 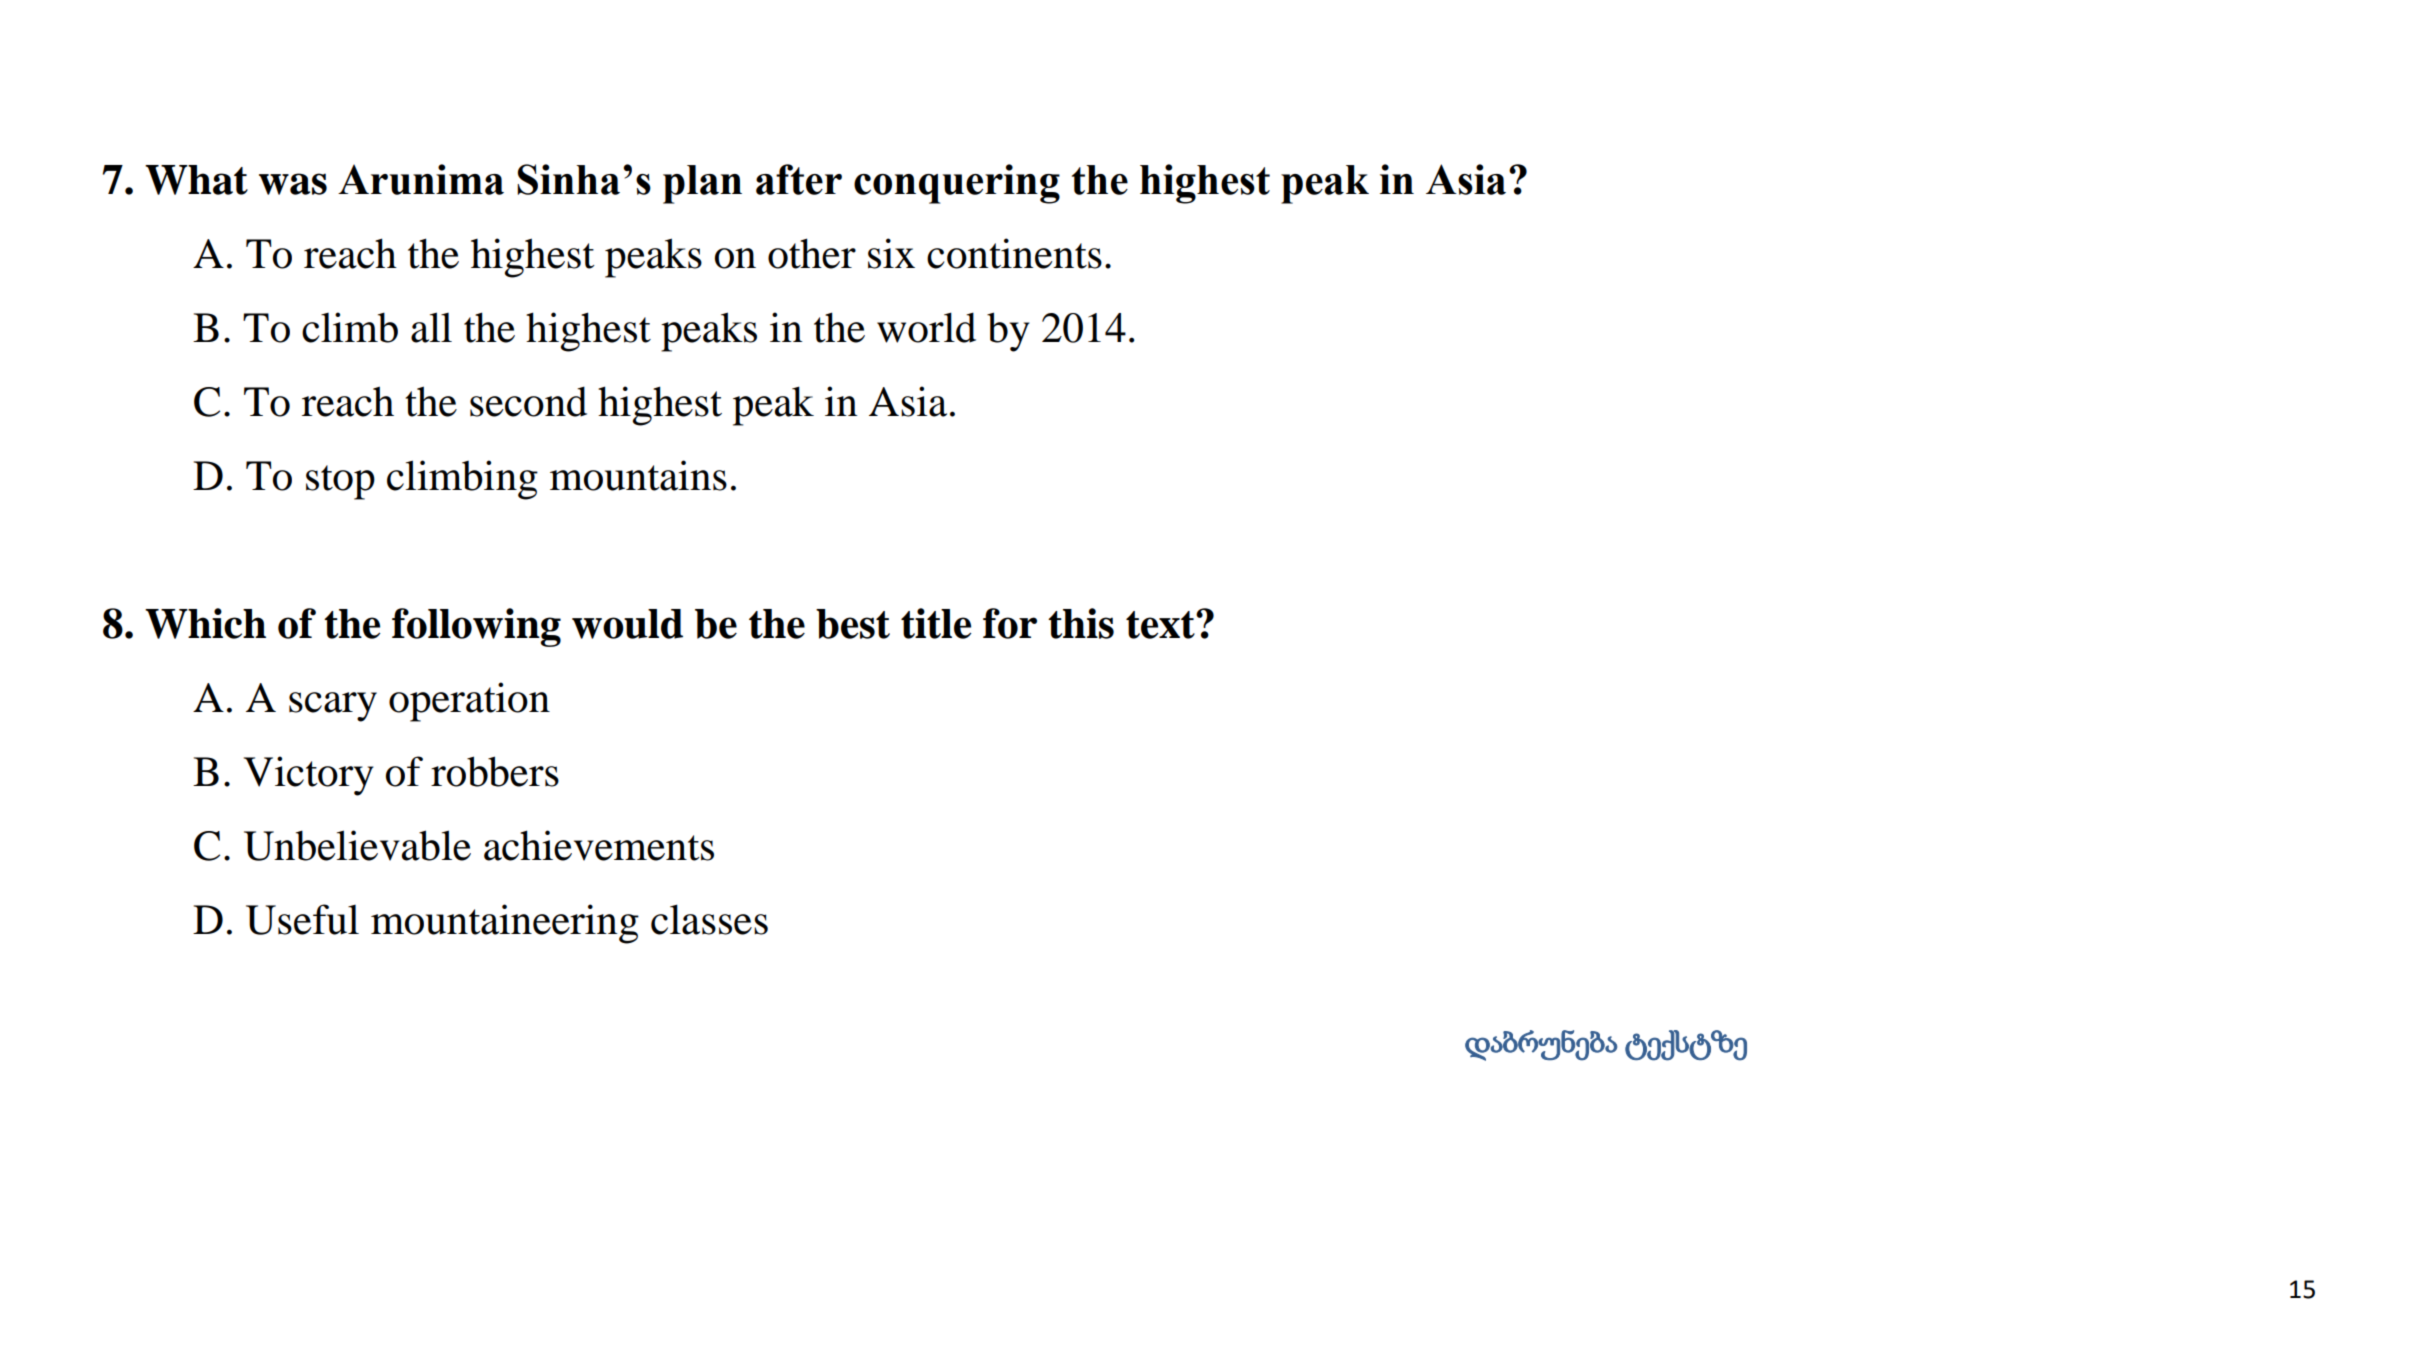 What do you see at coordinates (1161, 625) in the page?
I see `text` at bounding box center [1161, 625].
